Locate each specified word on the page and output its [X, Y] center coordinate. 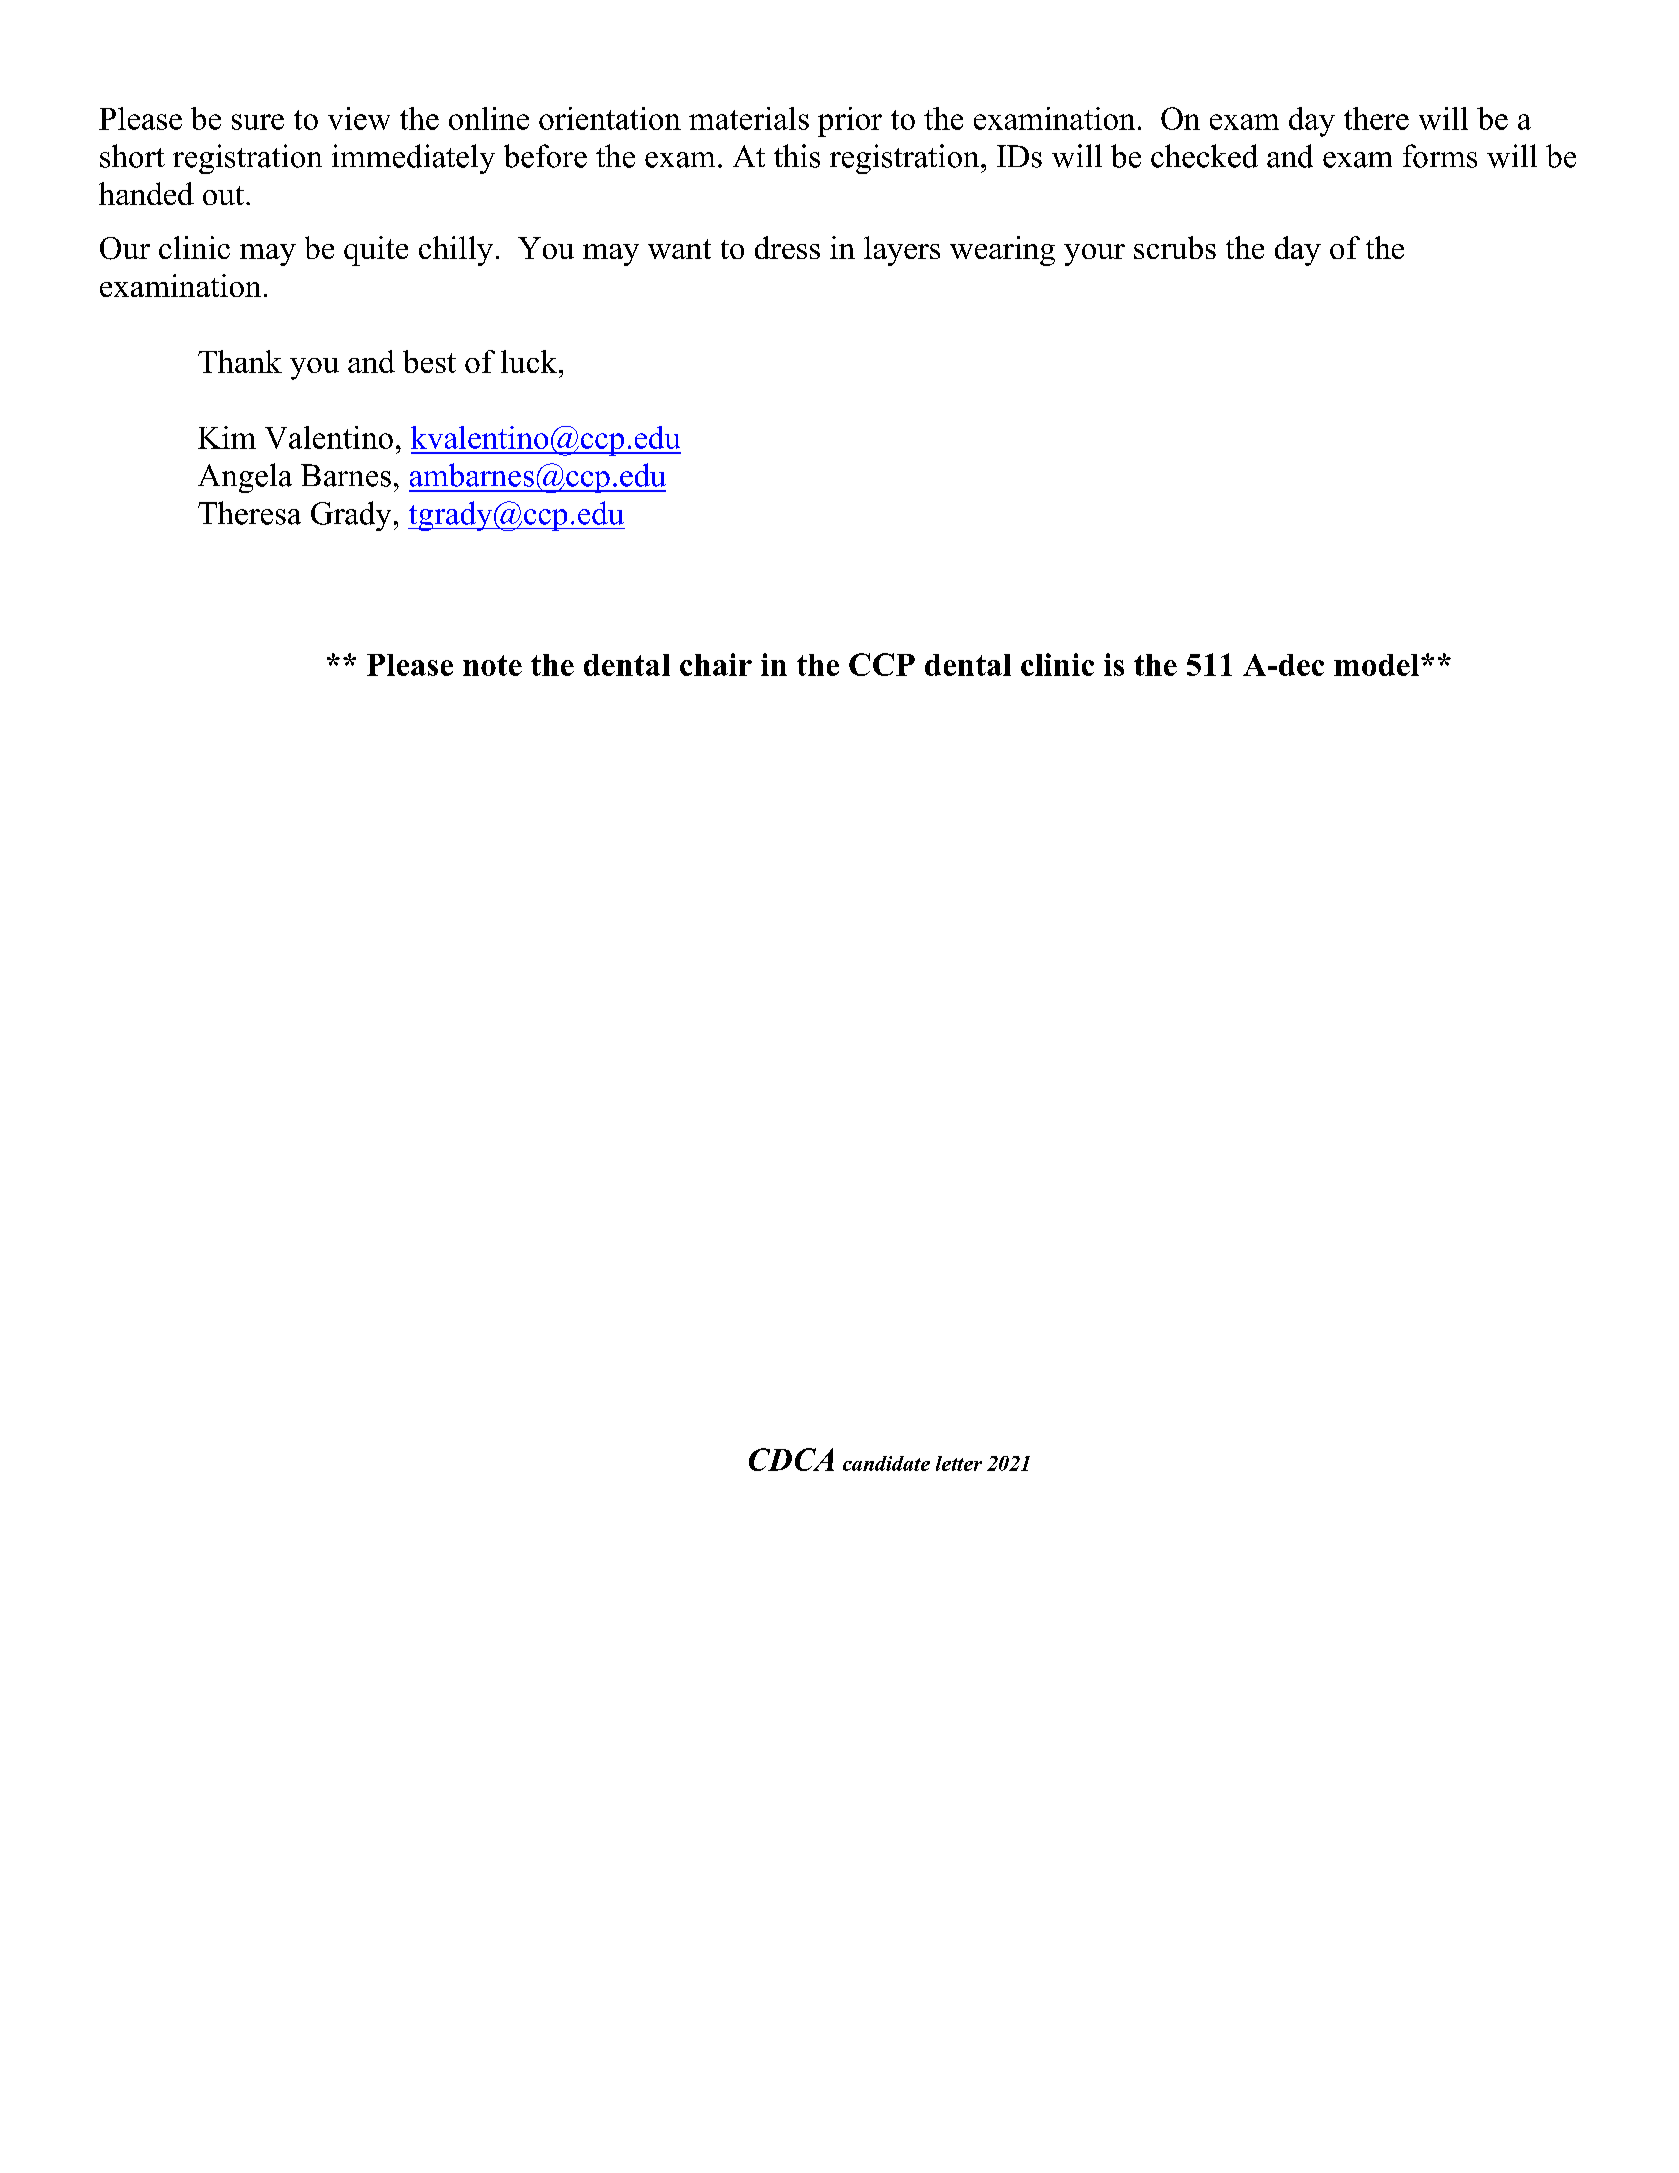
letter [959, 1463]
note [492, 665]
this [797, 156]
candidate [886, 1463]
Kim [227, 437]
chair [716, 664]
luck [529, 361]
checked [1204, 156]
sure [258, 122]
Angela [245, 478]
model [1378, 665]
